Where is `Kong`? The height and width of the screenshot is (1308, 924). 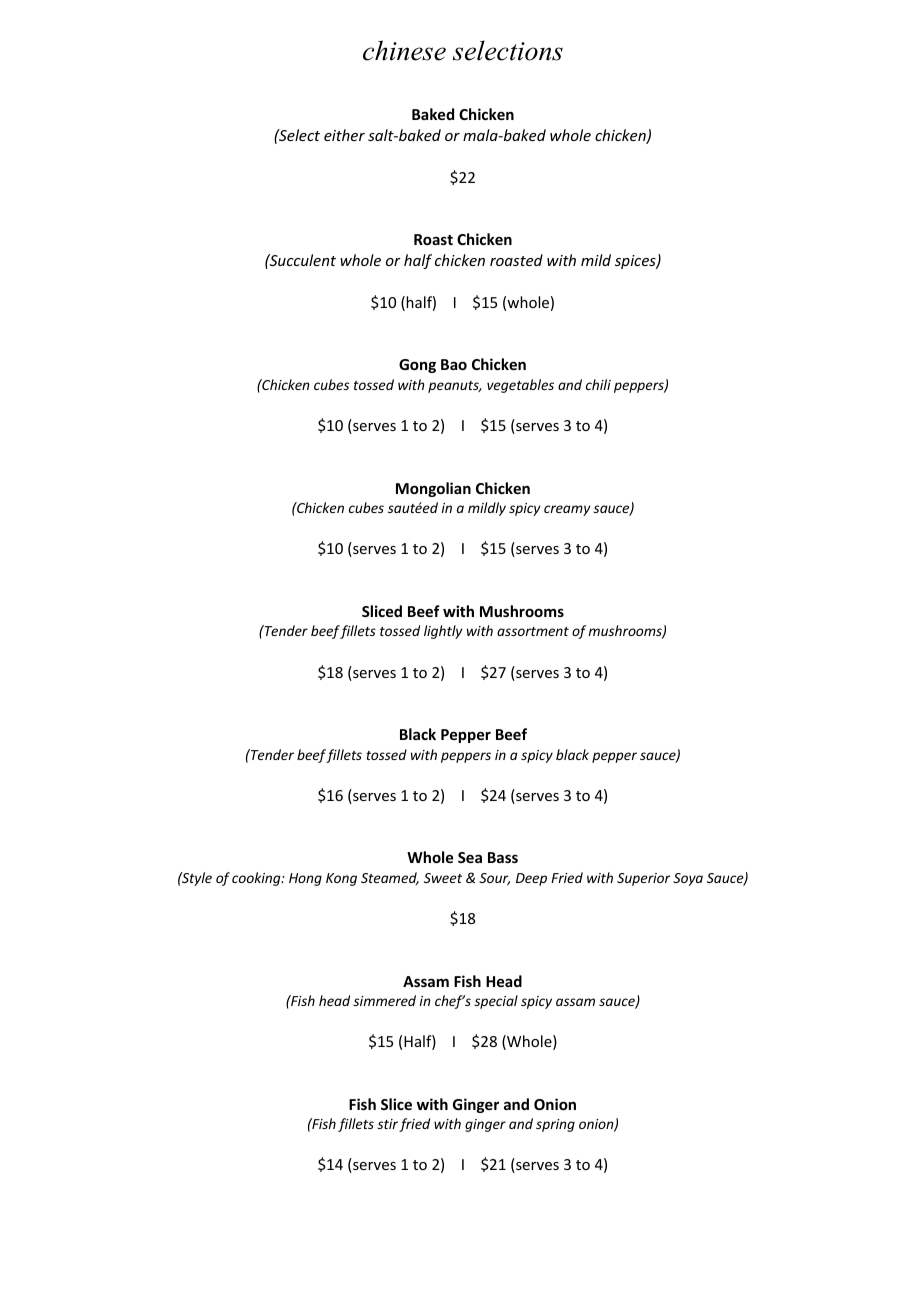
Kong is located at coordinates (341, 879).
